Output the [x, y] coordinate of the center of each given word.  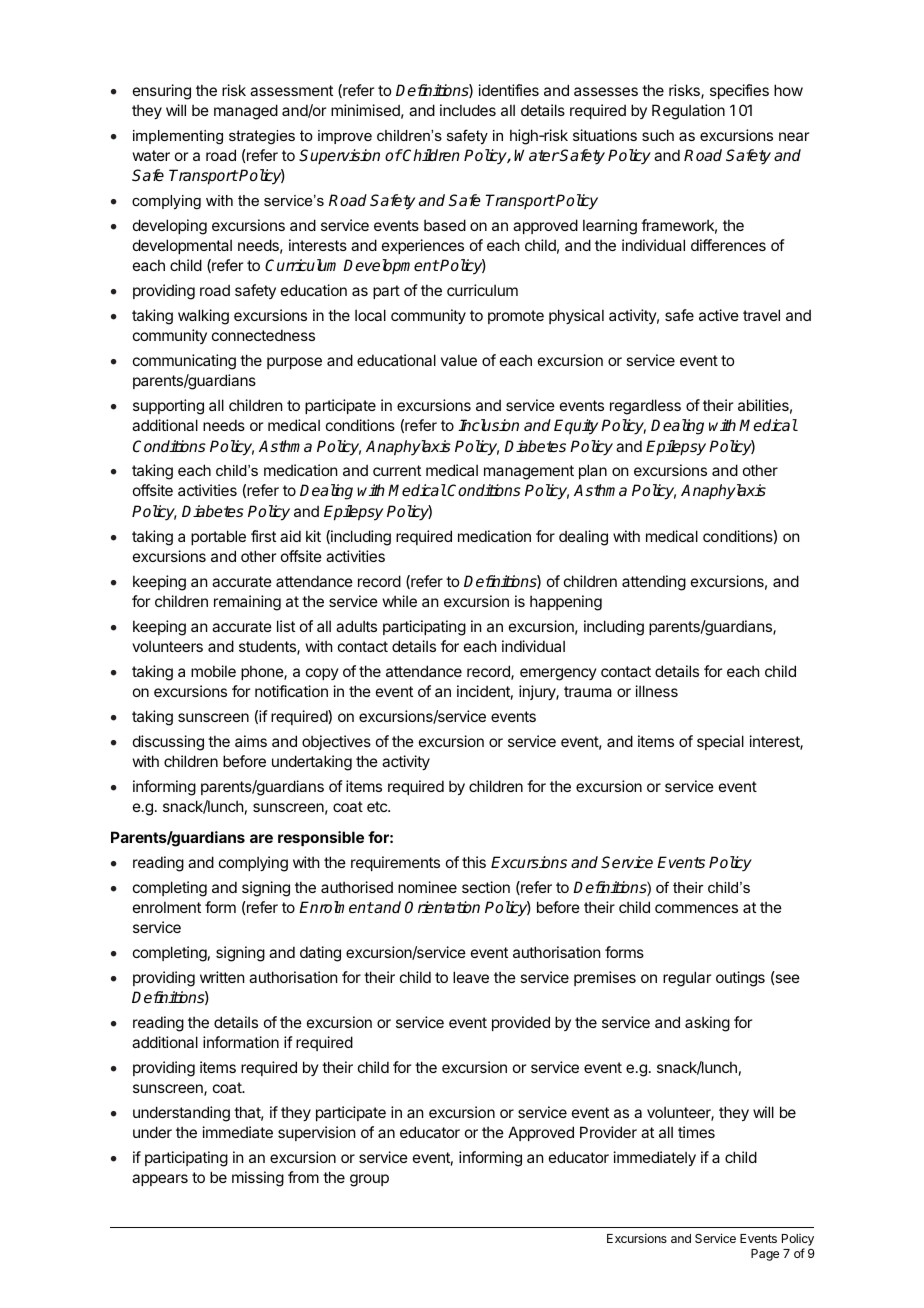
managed [246, 112]
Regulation [688, 112]
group [369, 1180]
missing [258, 1179]
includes [468, 110]
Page [765, 1255]
